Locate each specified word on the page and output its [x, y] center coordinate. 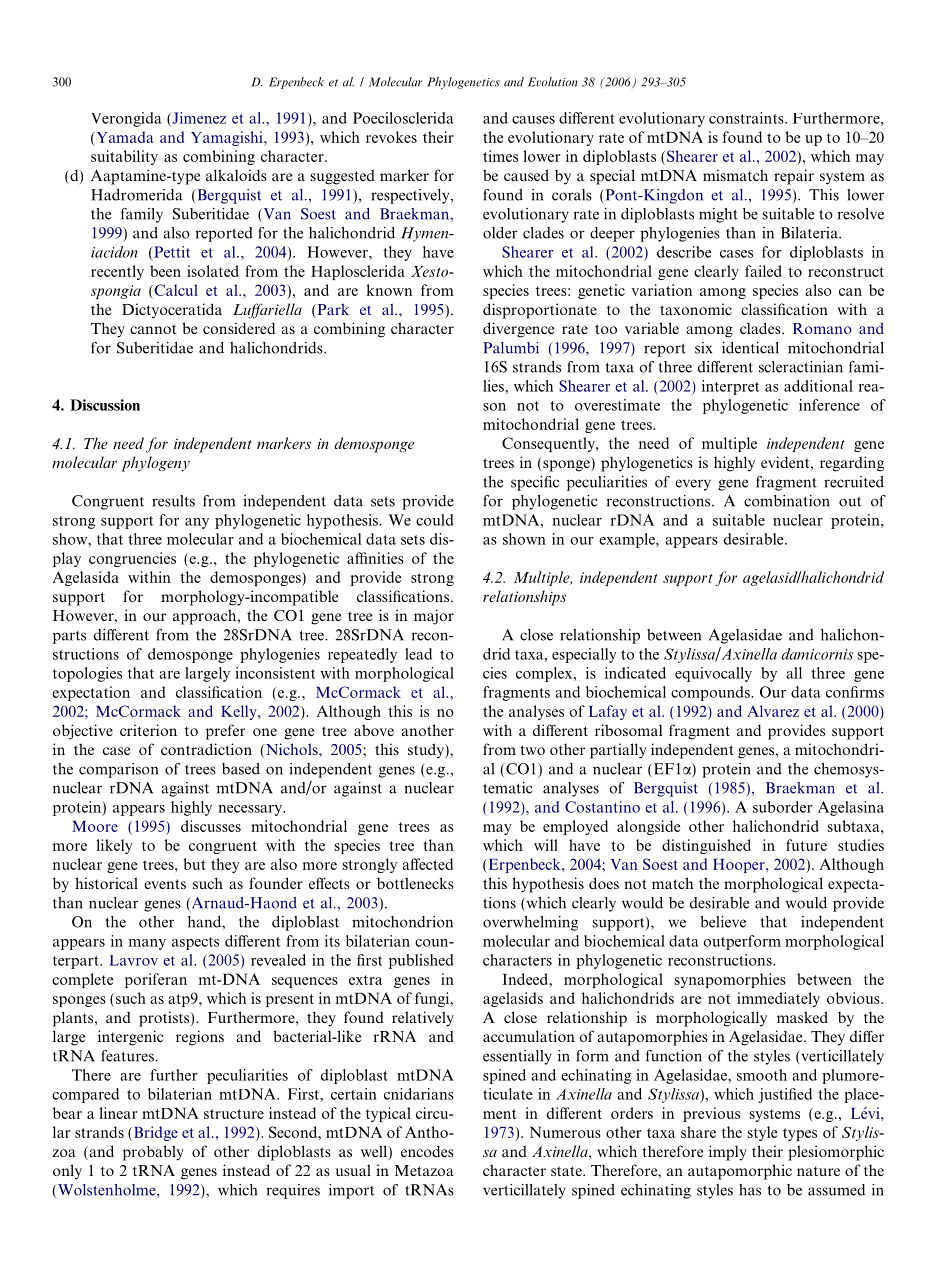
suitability [124, 157]
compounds [711, 693]
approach [206, 617]
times [500, 156]
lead [418, 654]
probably [153, 1153]
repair [794, 177]
